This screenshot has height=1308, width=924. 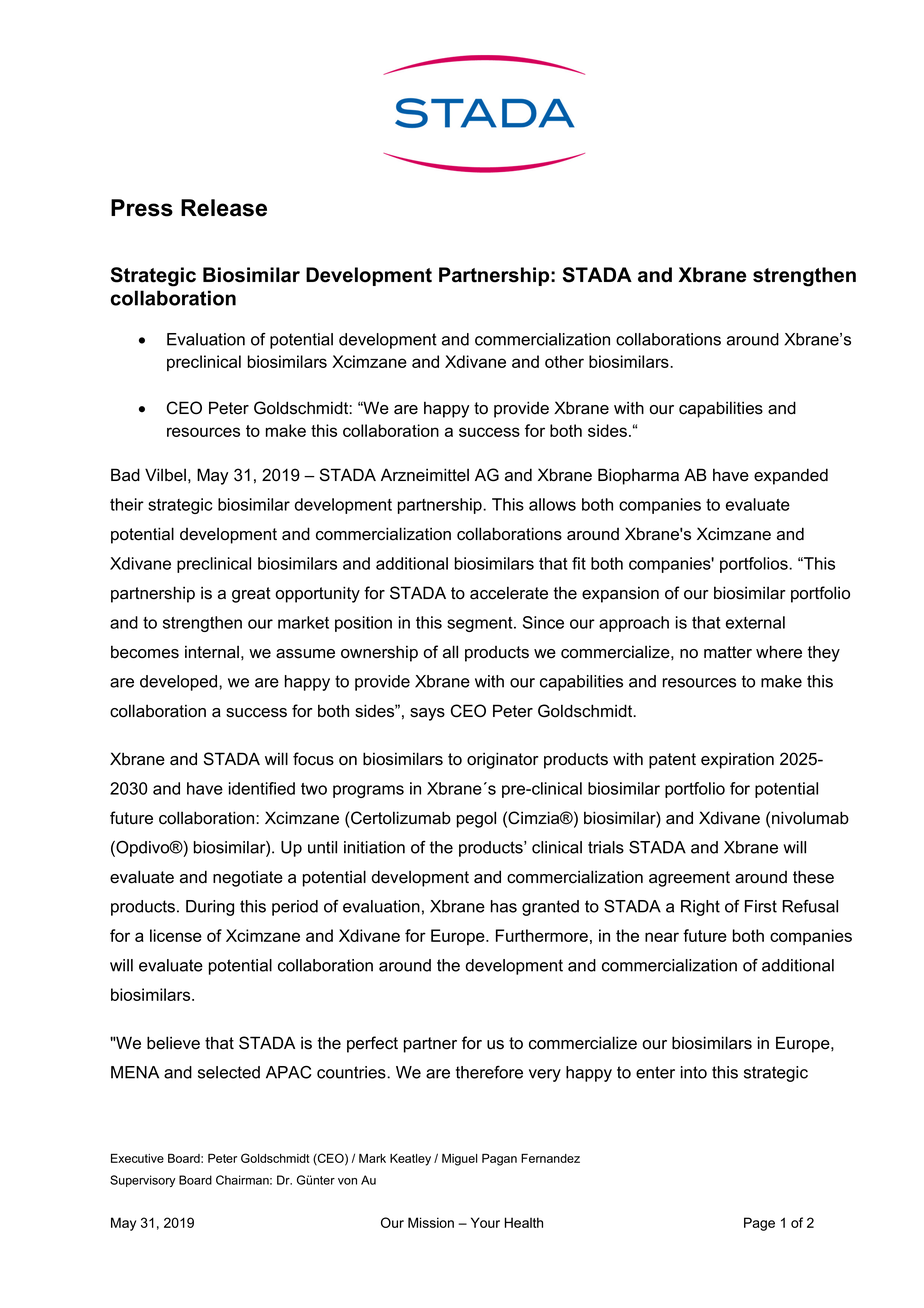 I want to click on accelerate, so click(x=509, y=593).
